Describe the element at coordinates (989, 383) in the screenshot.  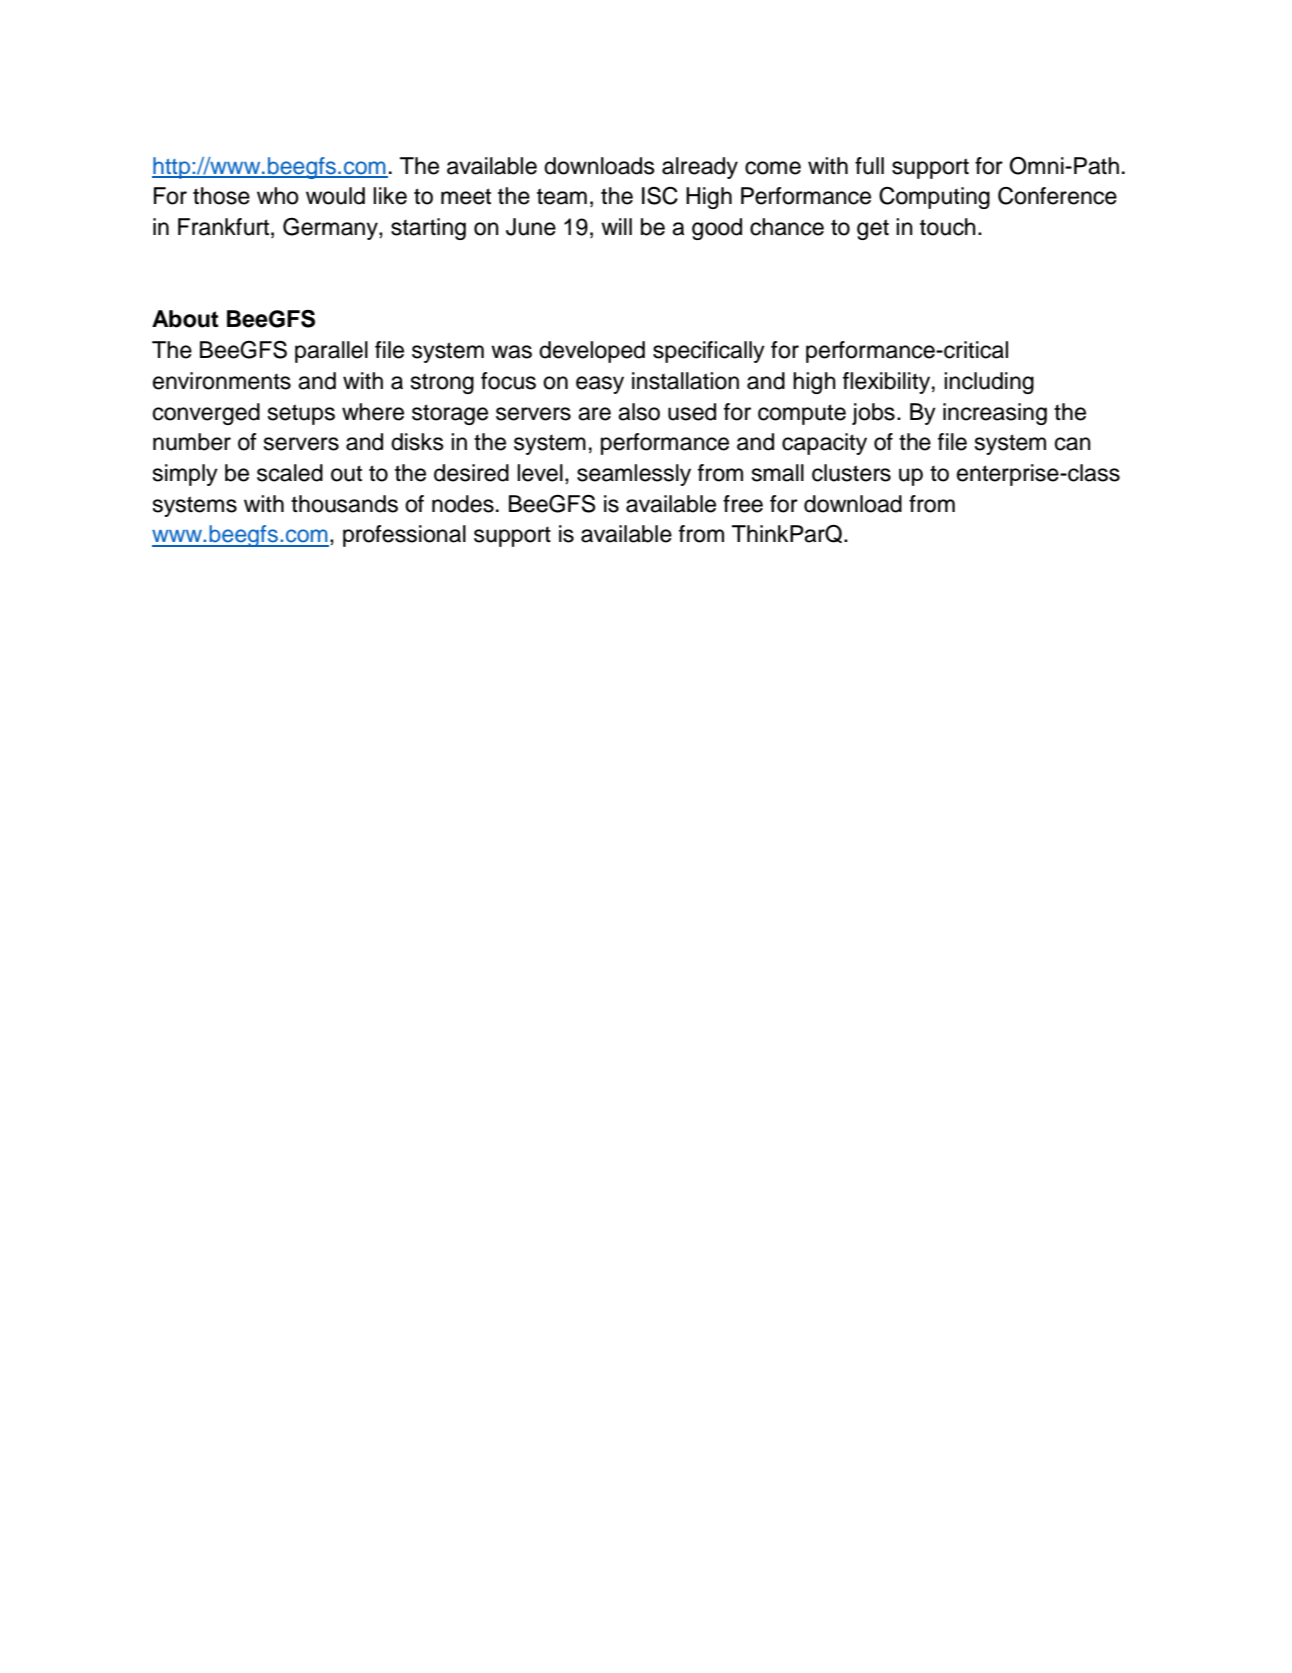
I see `including` at that location.
